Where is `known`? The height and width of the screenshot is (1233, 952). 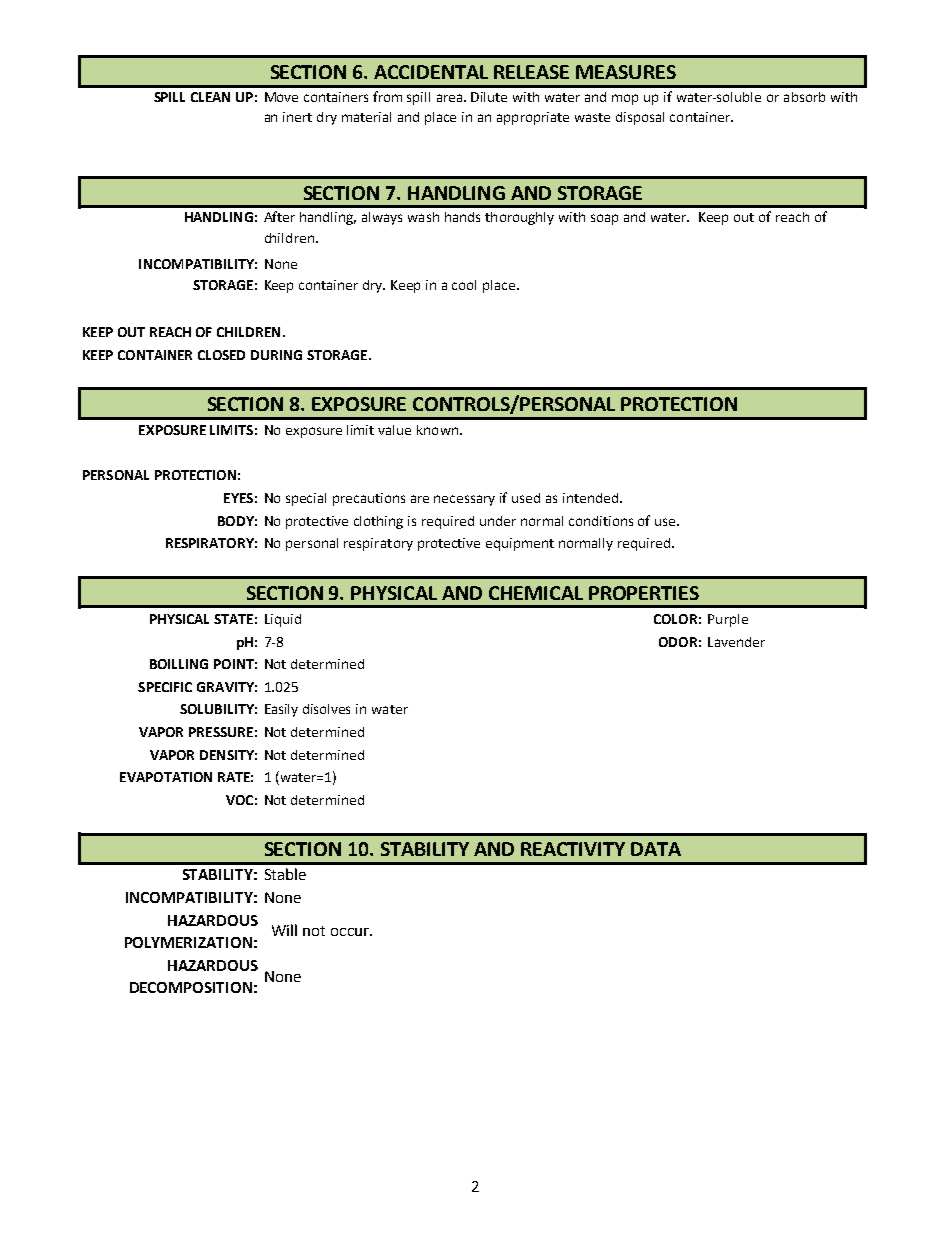 known is located at coordinates (437, 430).
